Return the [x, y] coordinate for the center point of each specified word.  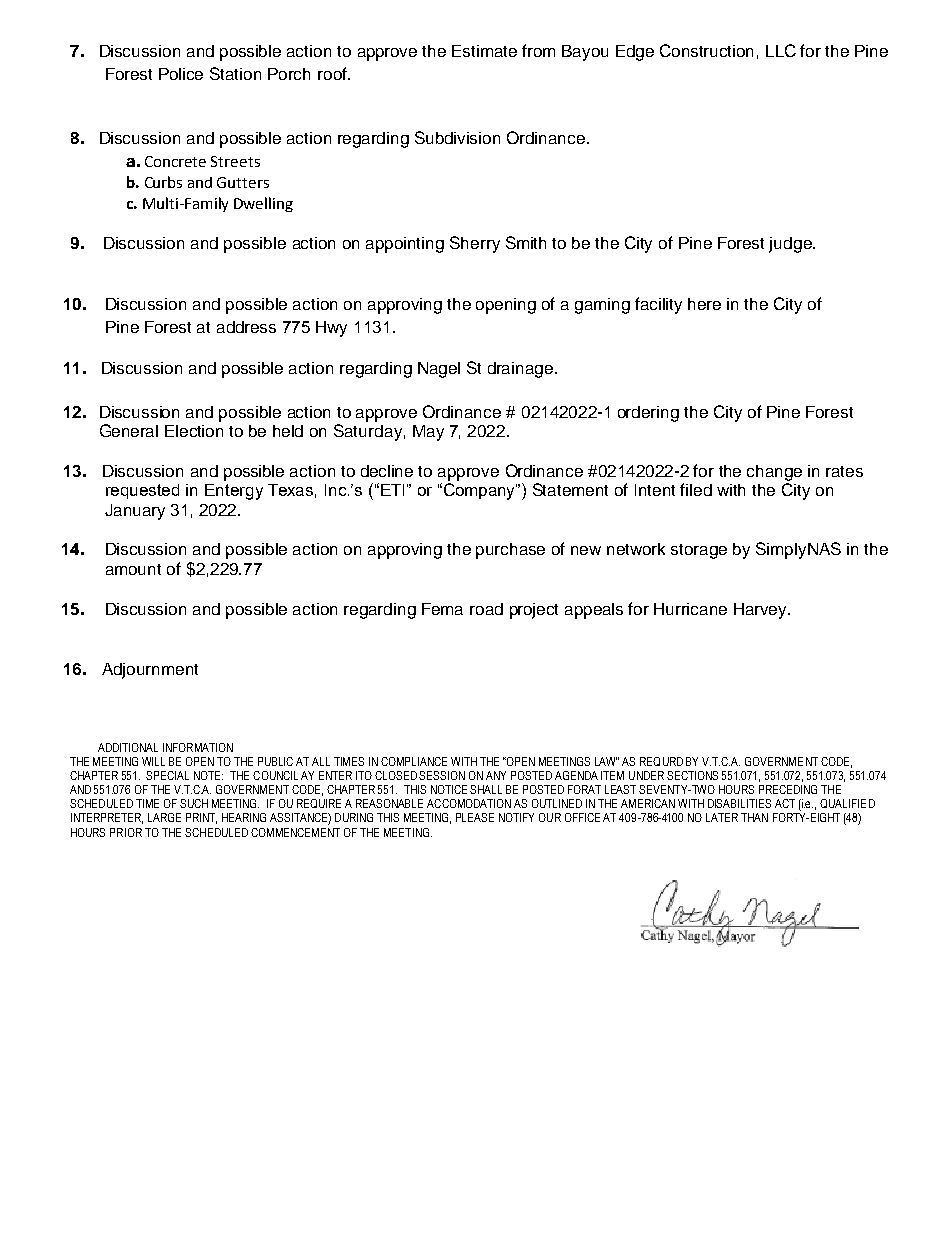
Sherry [475, 244]
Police [181, 74]
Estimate [484, 51]
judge [791, 245]
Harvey [762, 611]
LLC [781, 50]
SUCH [194, 803]
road [486, 609]
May [428, 433]
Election [194, 431]
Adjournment [150, 671]
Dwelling [263, 204]
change [774, 473]
